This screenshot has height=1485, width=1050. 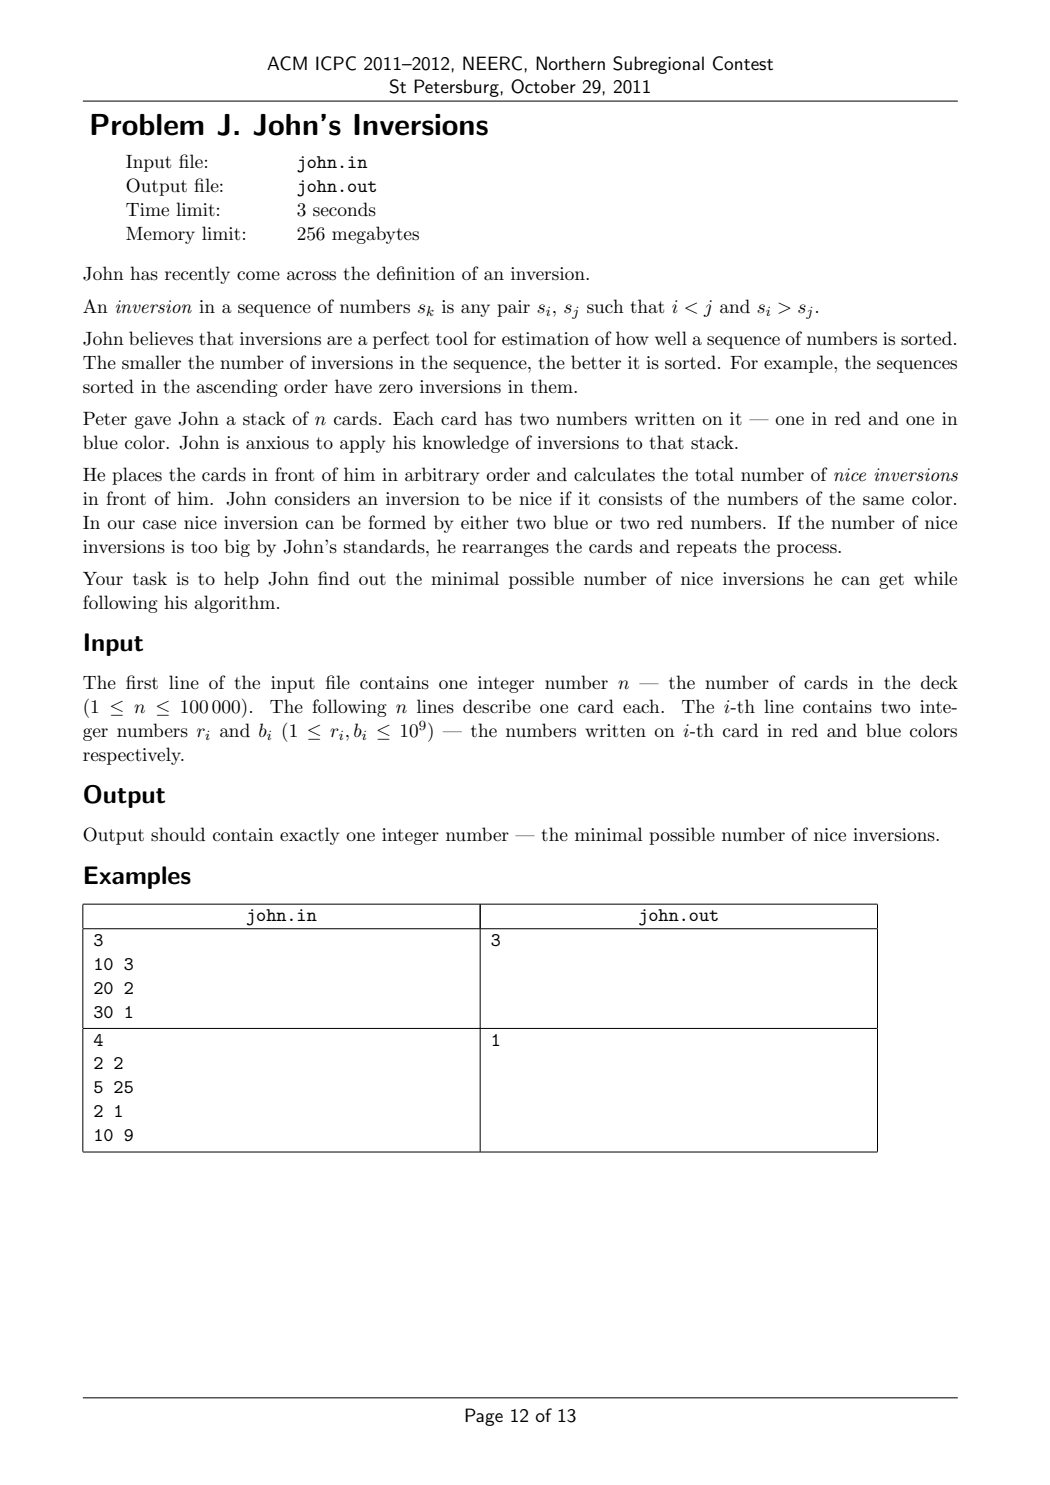 I want to click on should, so click(x=178, y=834).
